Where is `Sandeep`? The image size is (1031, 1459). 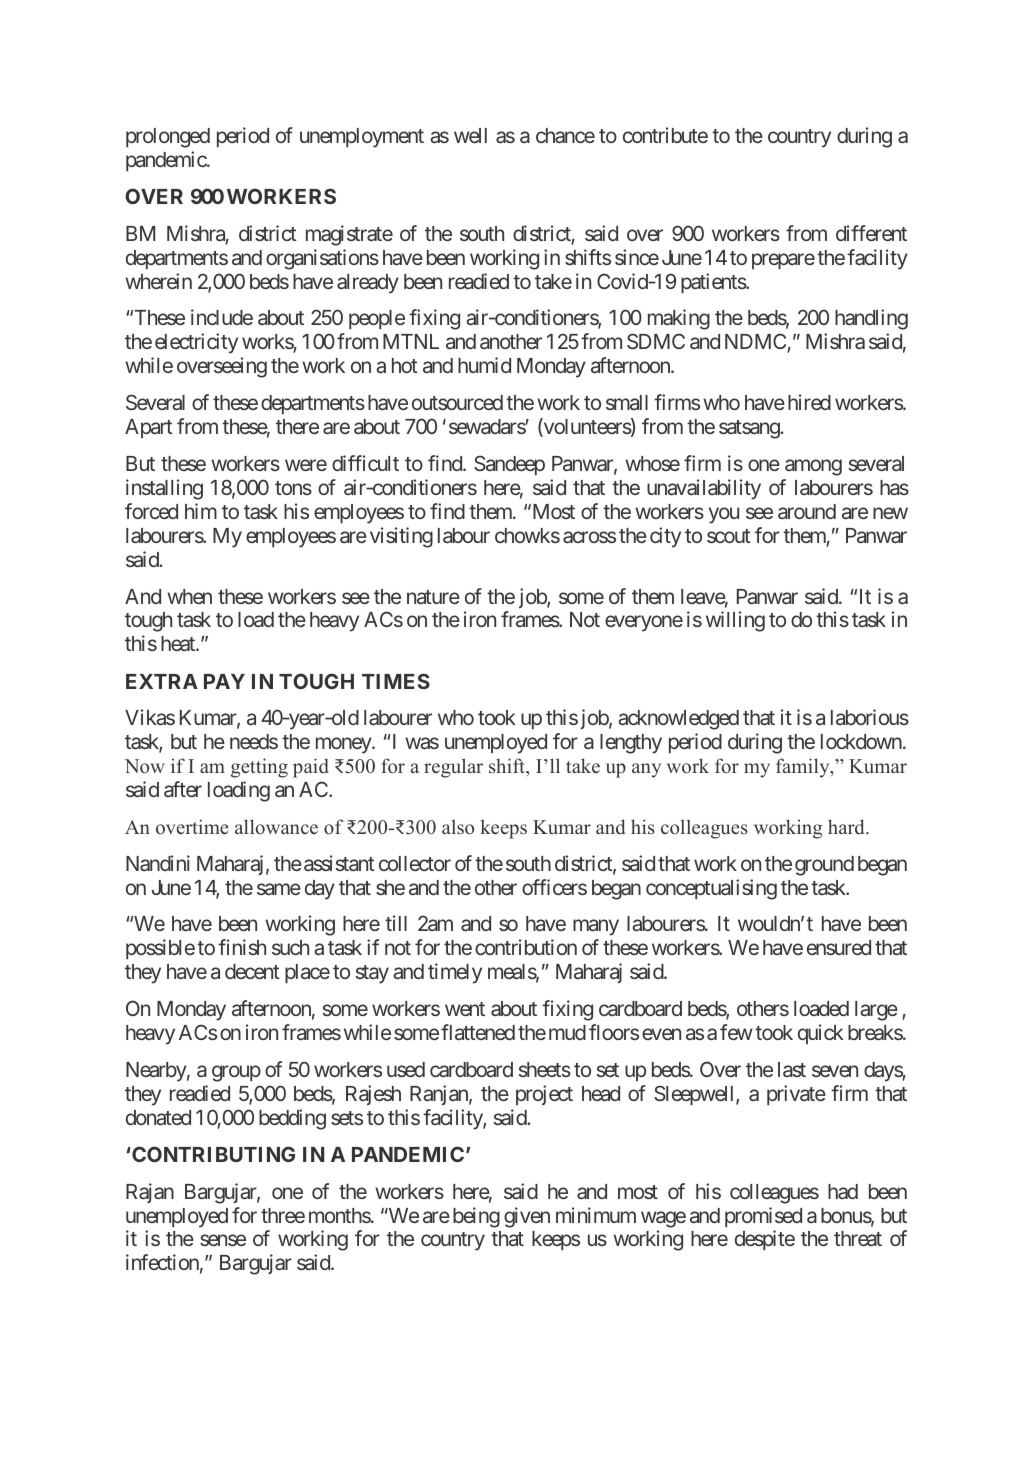
Sandeep is located at coordinates (509, 465).
